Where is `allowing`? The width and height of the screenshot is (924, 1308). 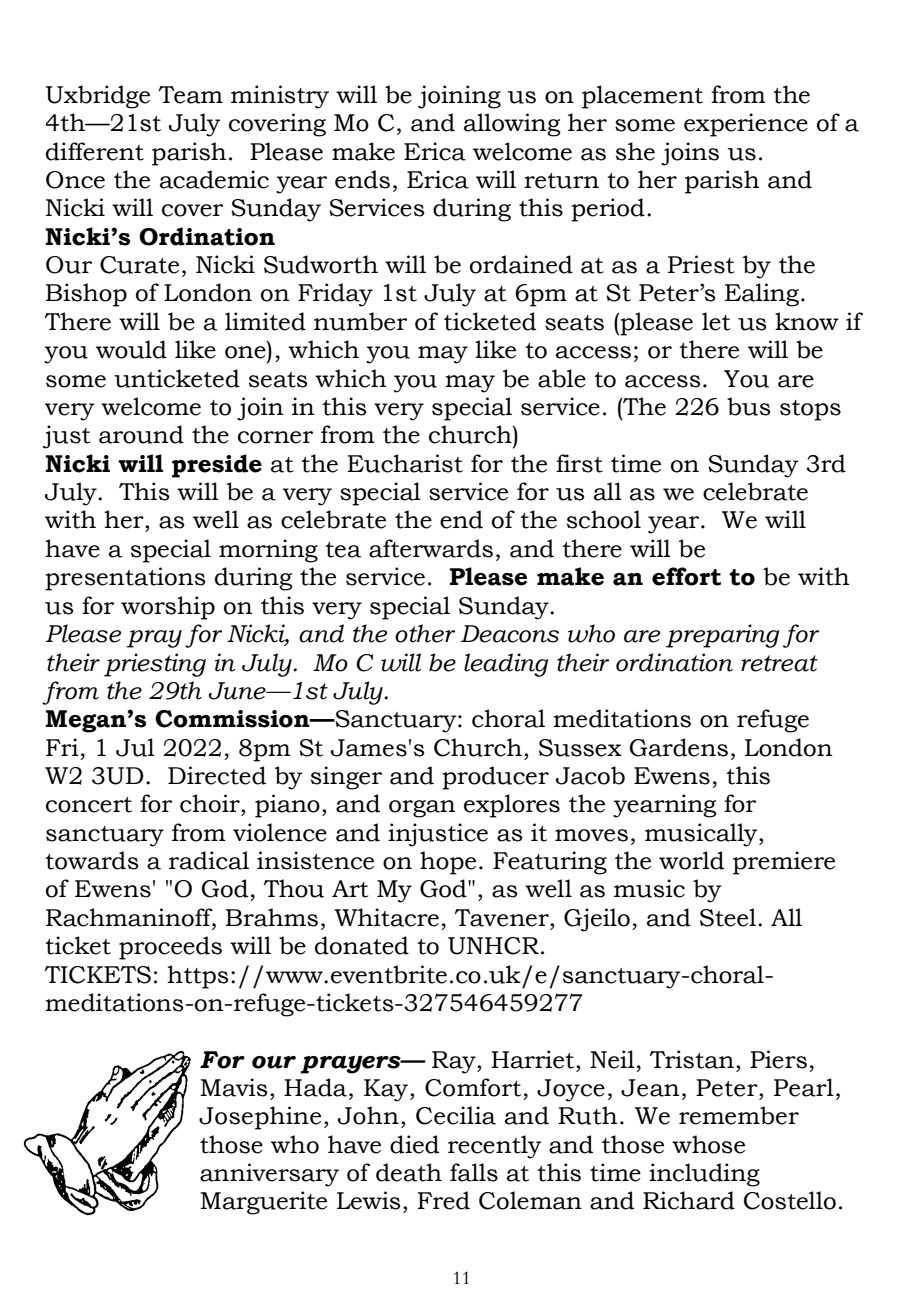
allowing is located at coordinates (512, 125).
